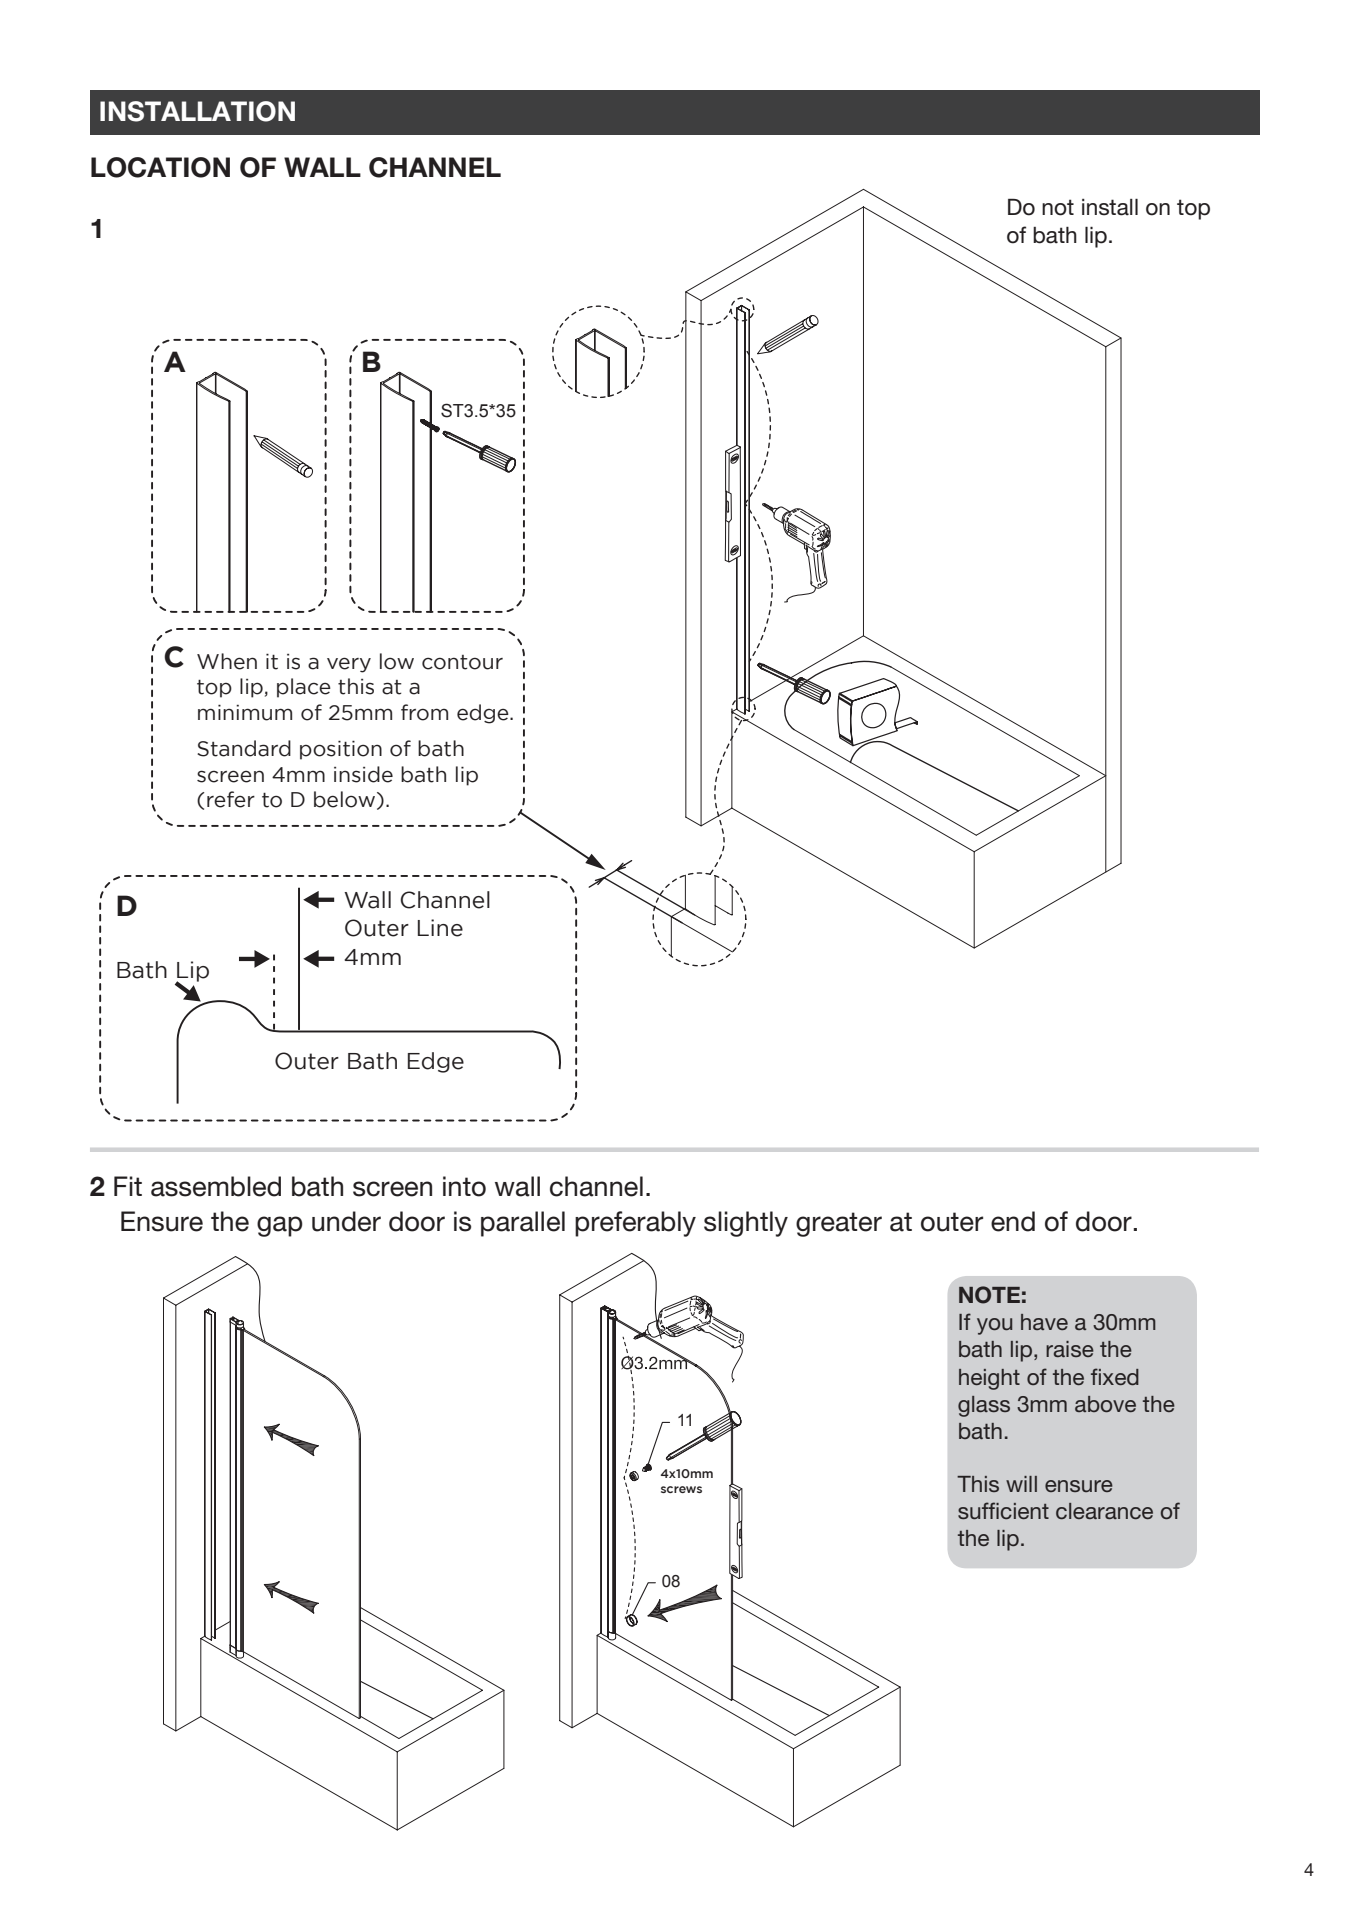 The height and width of the page is (1908, 1349). I want to click on NOTE, so click(989, 1295).
